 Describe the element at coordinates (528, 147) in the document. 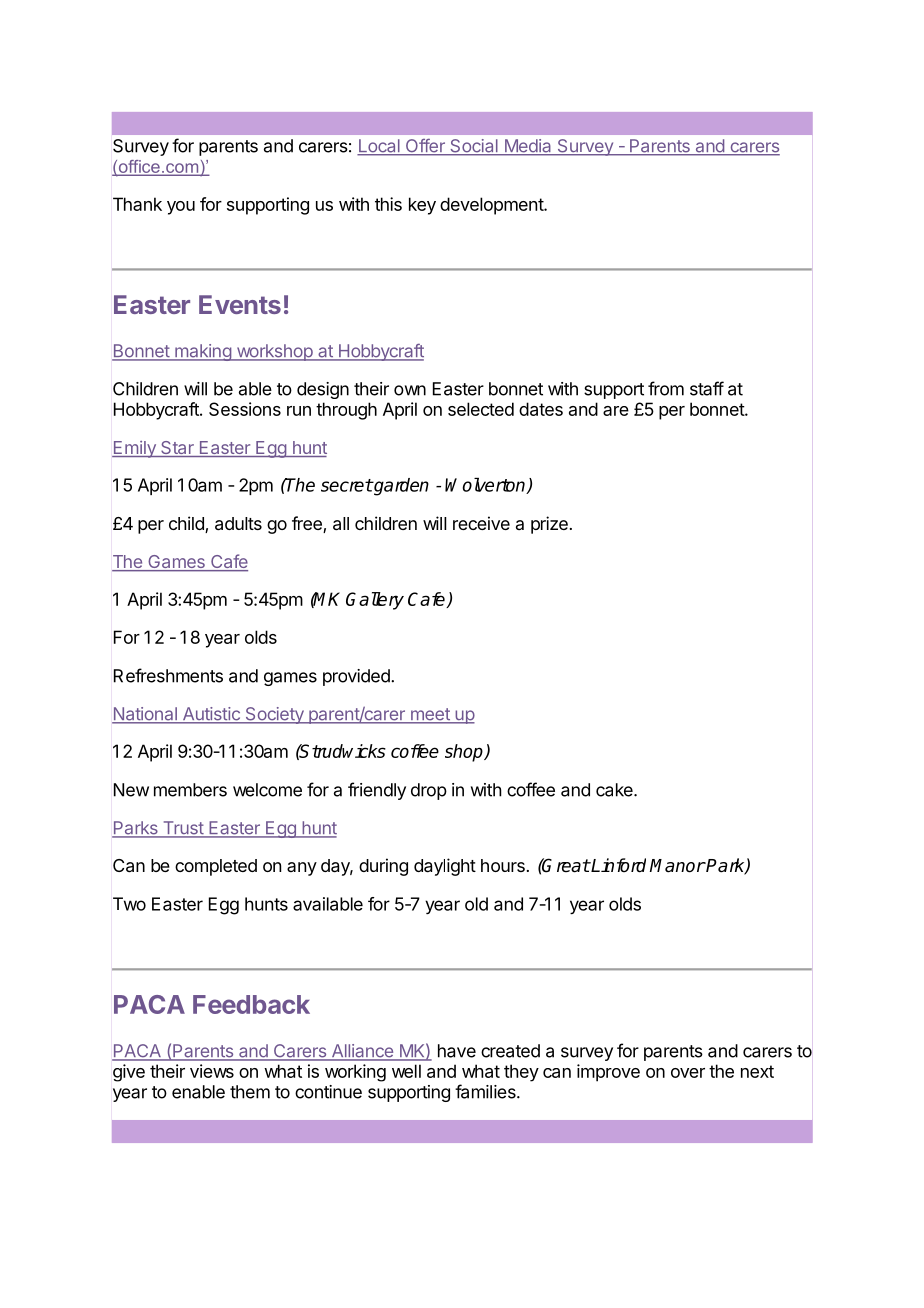

I see `Media` at that location.
